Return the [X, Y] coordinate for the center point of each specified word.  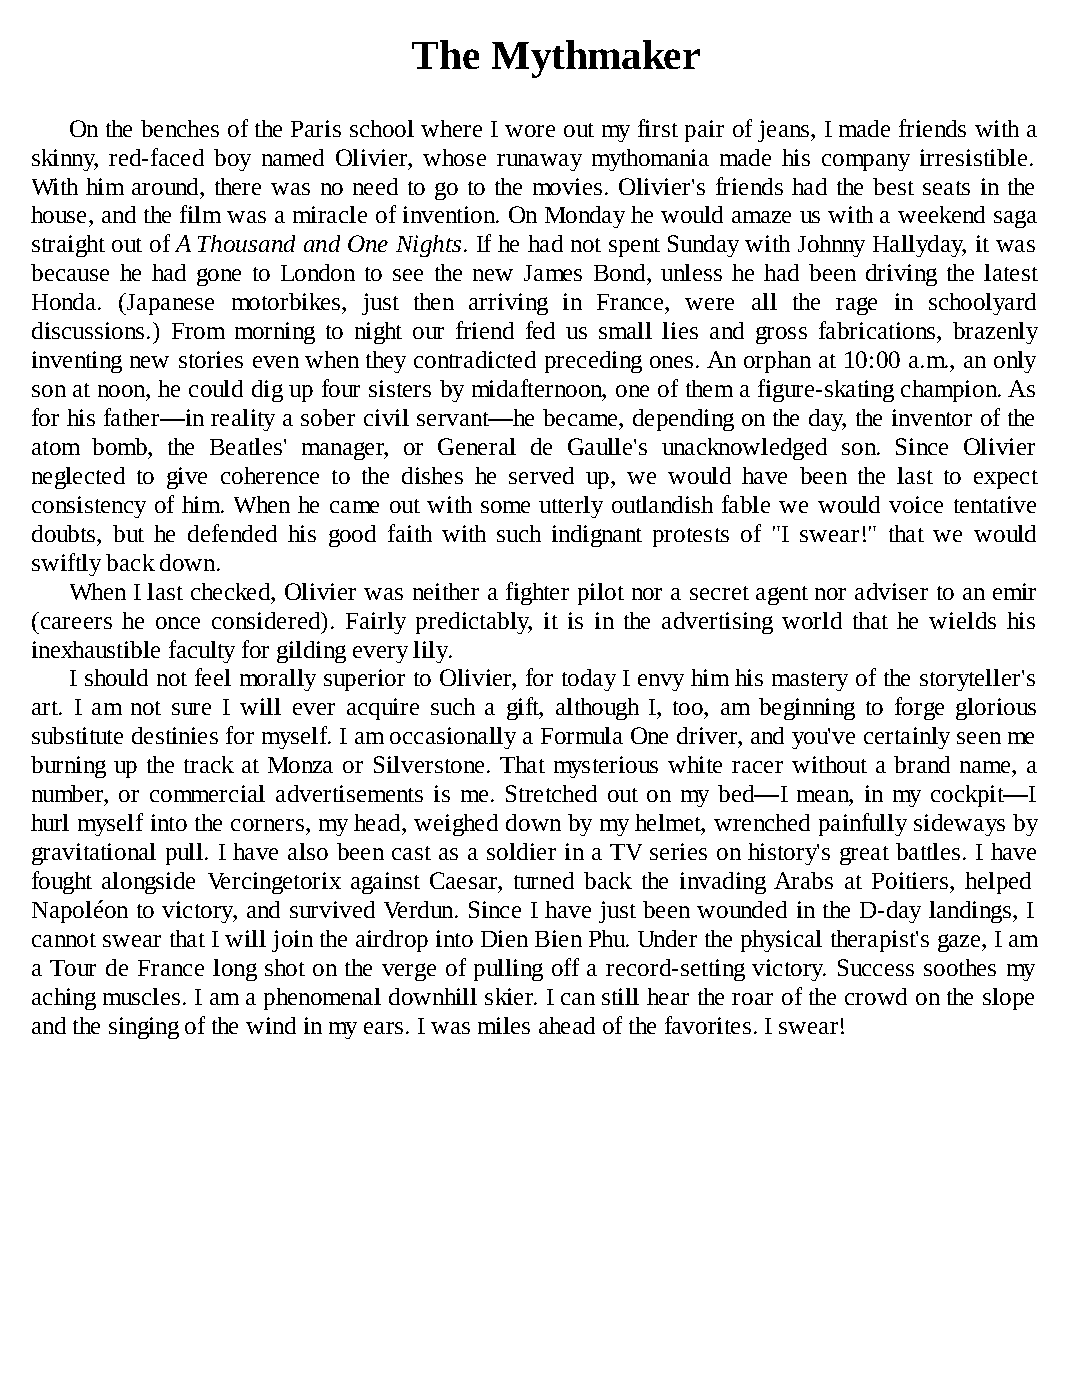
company [866, 162]
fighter [537, 593]
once [178, 623]
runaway [539, 162]
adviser [891, 591]
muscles [141, 996]
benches [180, 128]
